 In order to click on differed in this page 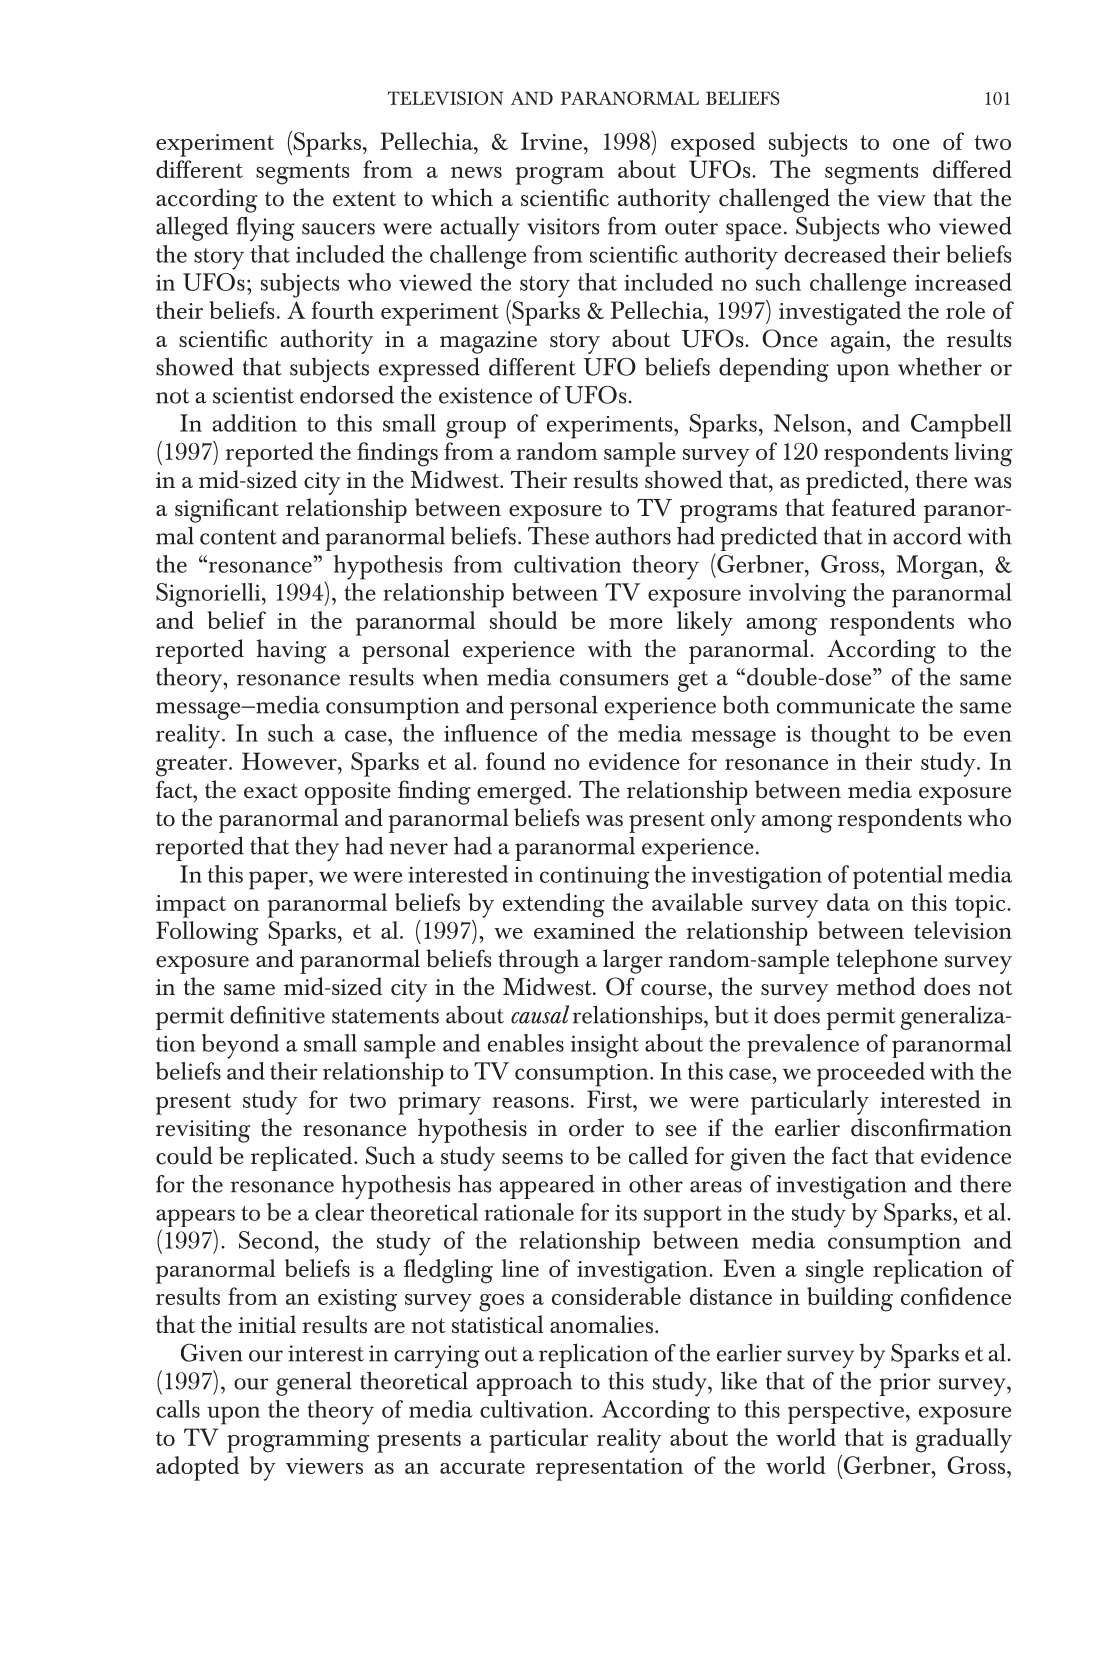, I will do `click(972, 169)`.
